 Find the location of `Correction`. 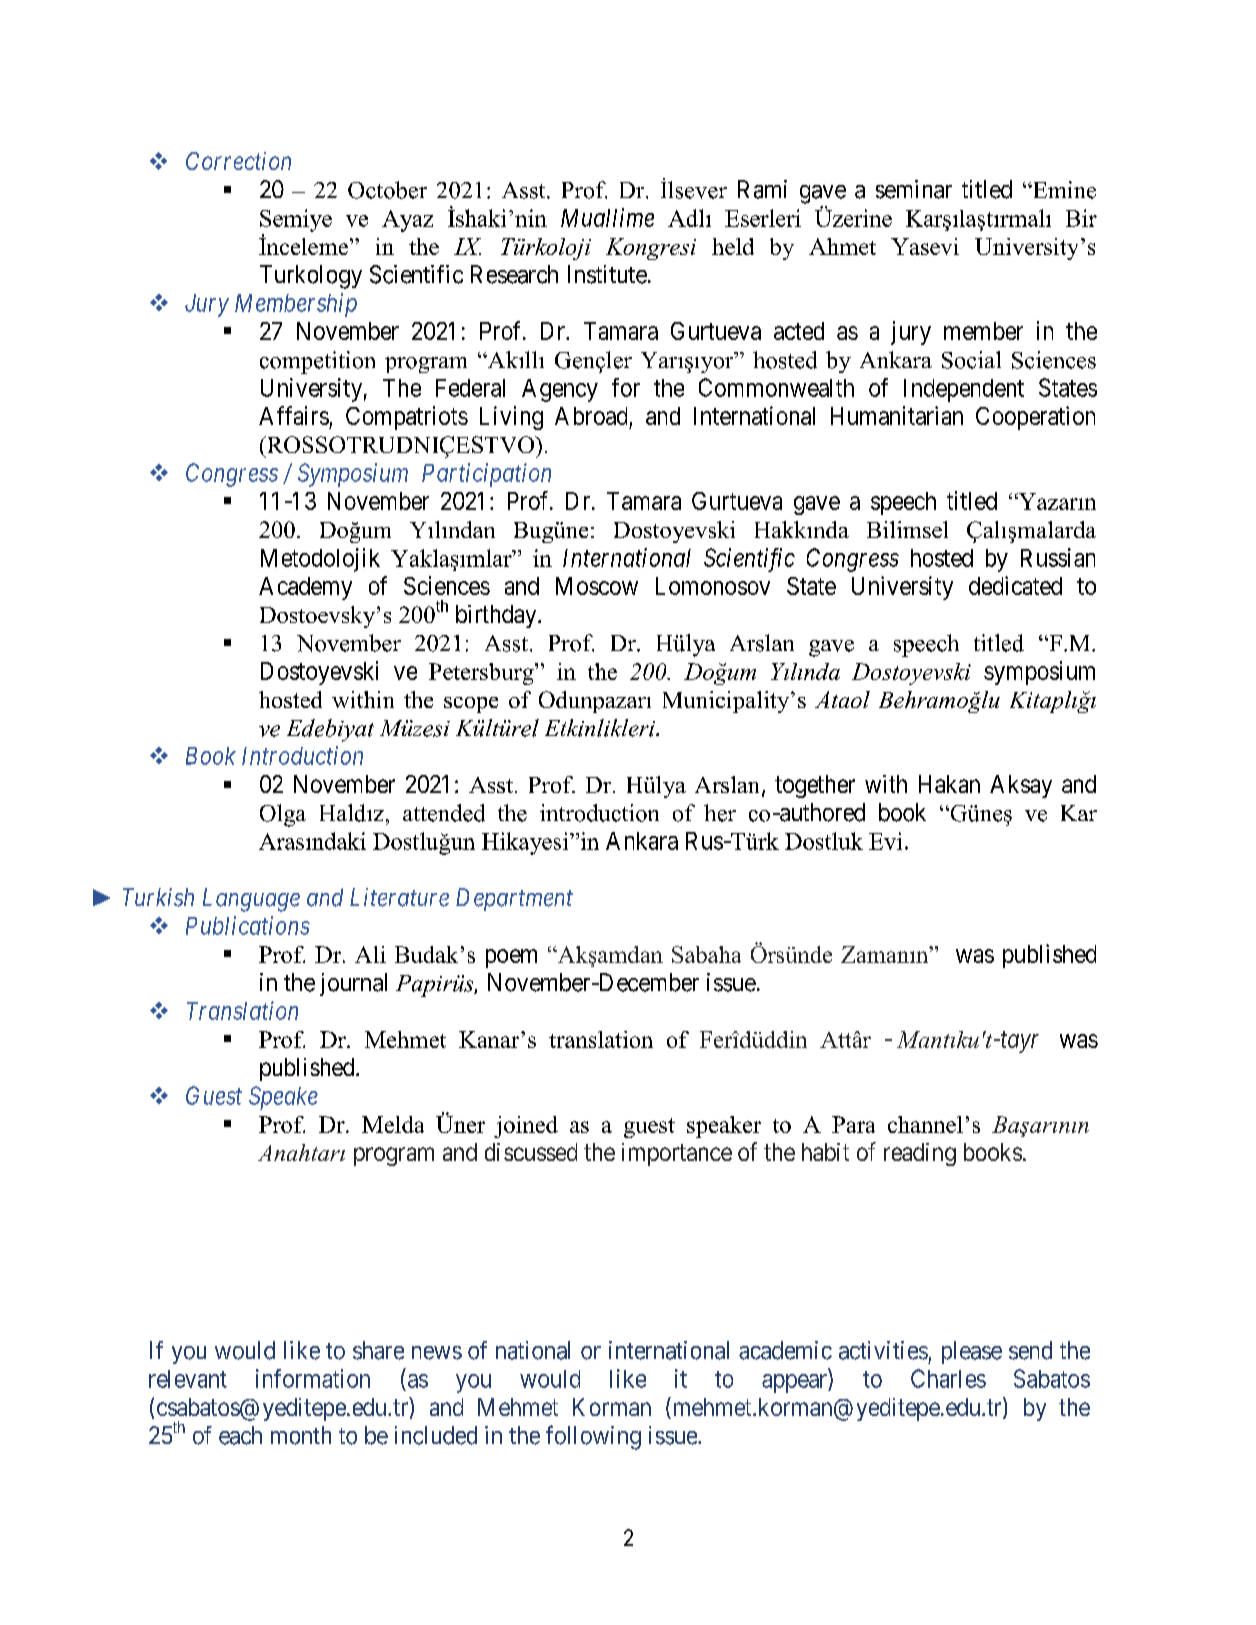

Correction is located at coordinates (238, 161).
